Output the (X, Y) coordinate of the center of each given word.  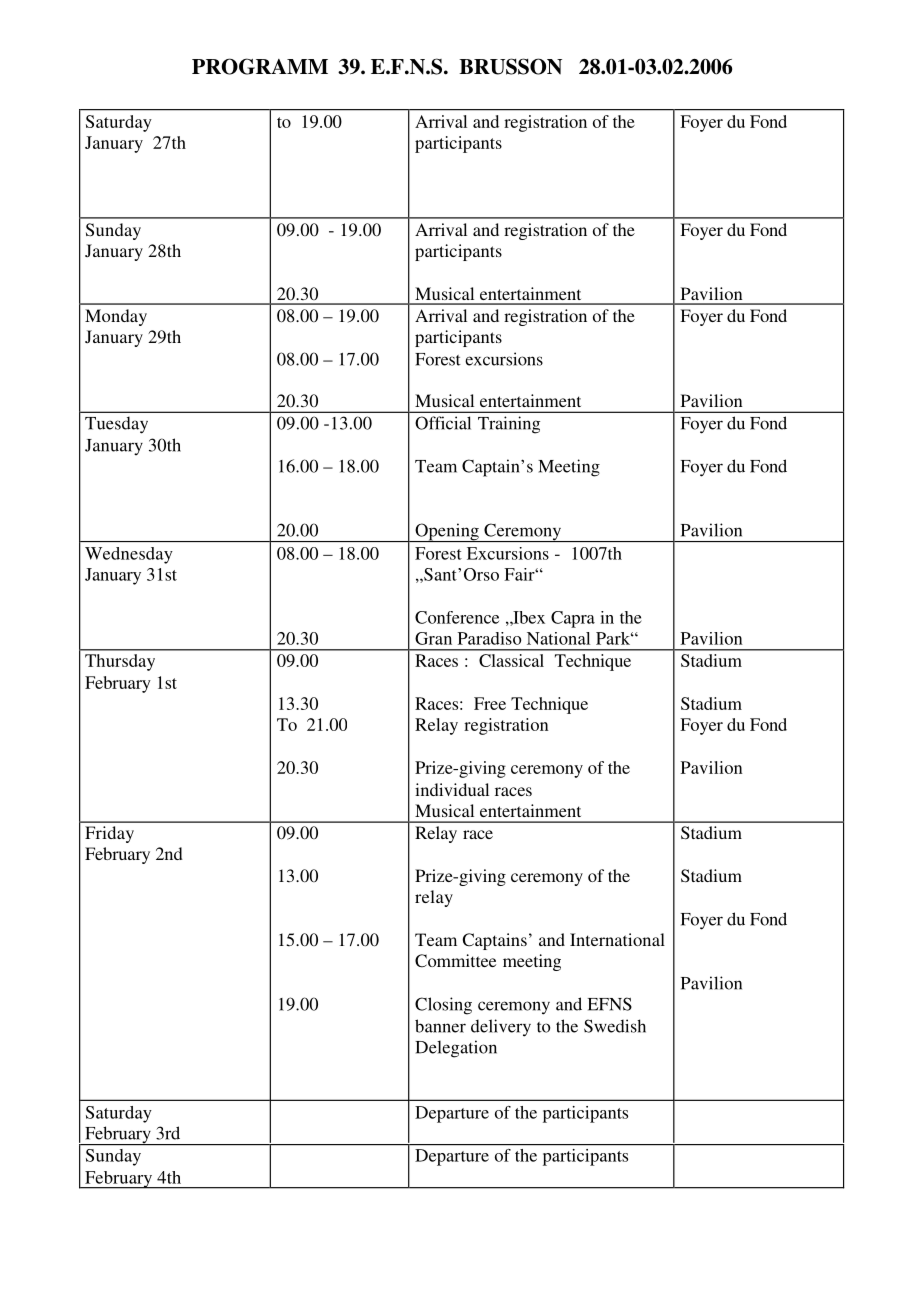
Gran (433, 638)
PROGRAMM (260, 66)
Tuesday (116, 425)
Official (443, 423)
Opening (447, 532)
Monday (116, 317)
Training (509, 425)
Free (490, 703)
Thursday (120, 662)
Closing (443, 1006)
